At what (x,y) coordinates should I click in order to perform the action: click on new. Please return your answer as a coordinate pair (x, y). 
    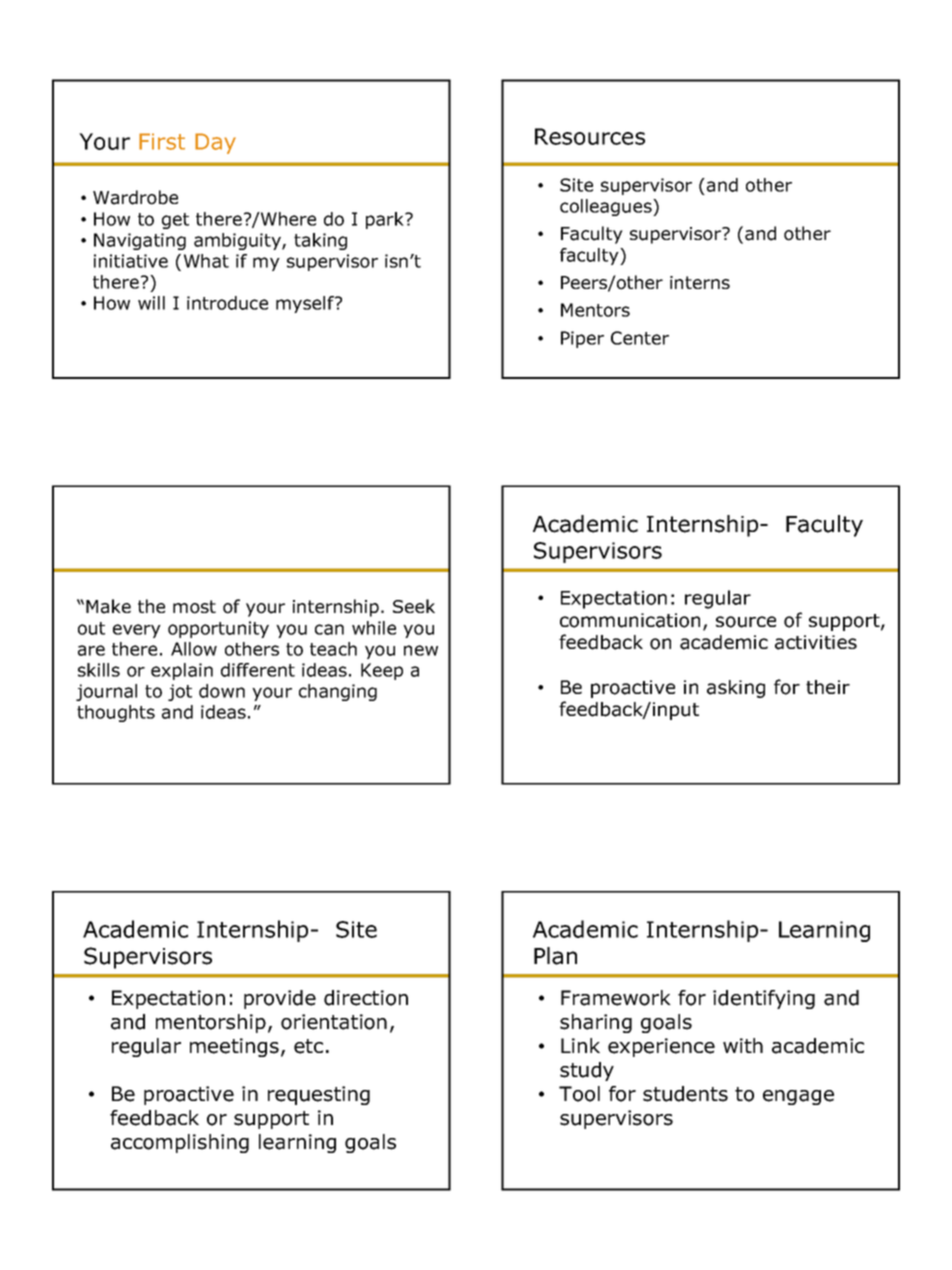
    Looking at the image, I should click on (421, 650).
